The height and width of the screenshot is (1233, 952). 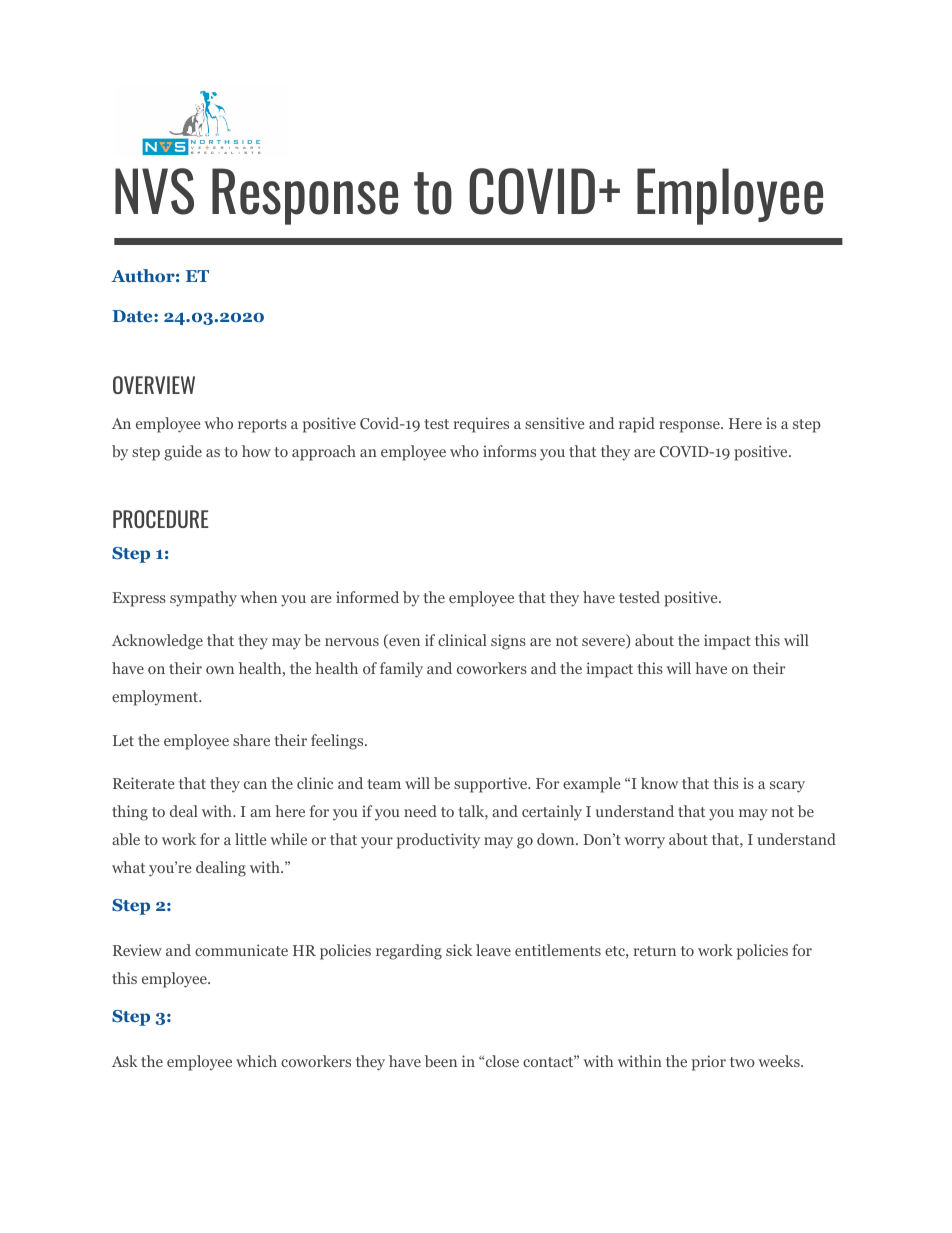 I want to click on guide, so click(x=183, y=453).
